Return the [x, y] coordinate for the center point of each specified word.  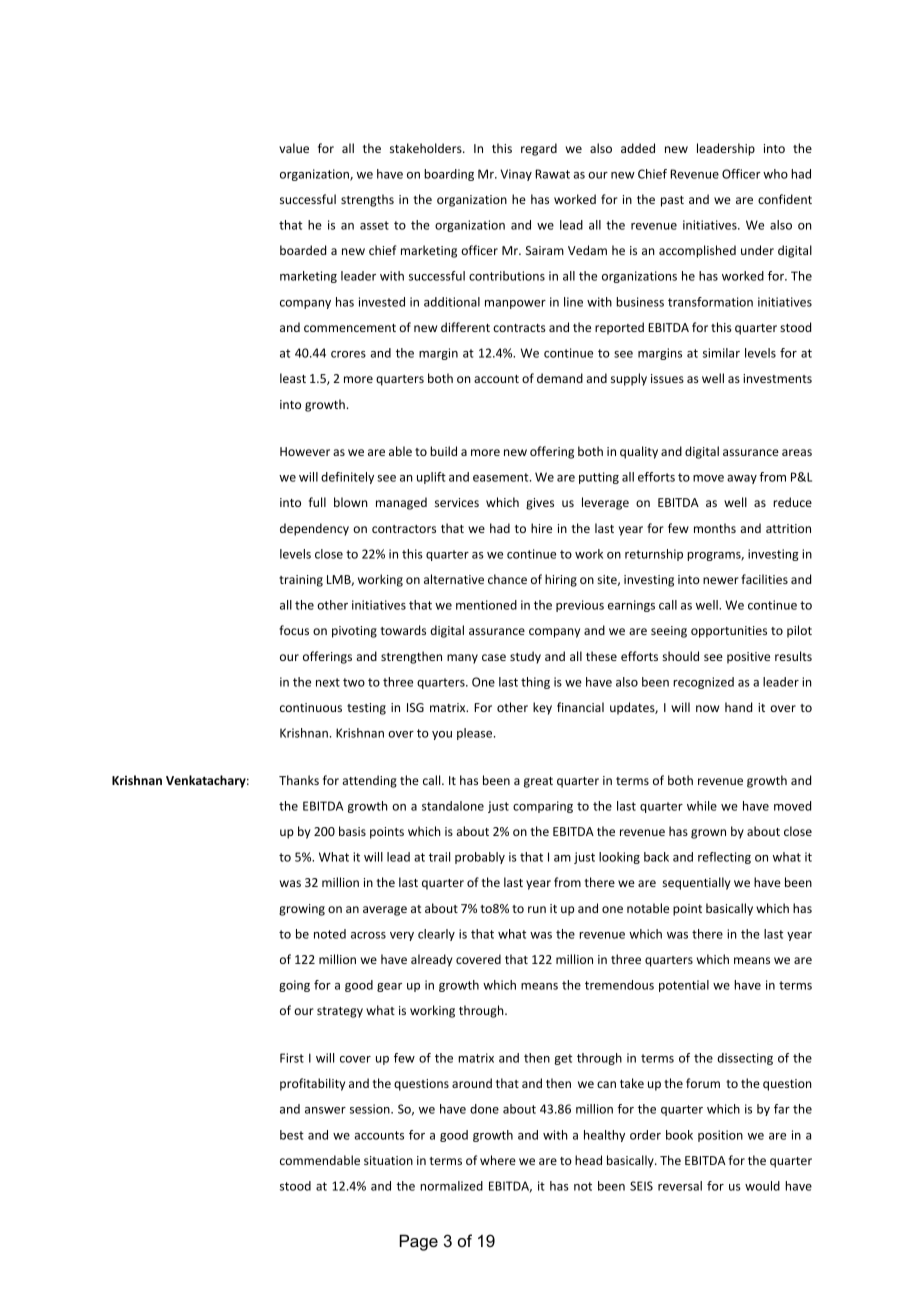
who [775, 174]
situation [388, 1160]
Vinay [516, 175]
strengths [367, 200]
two [354, 682]
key [542, 708]
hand [738, 707]
